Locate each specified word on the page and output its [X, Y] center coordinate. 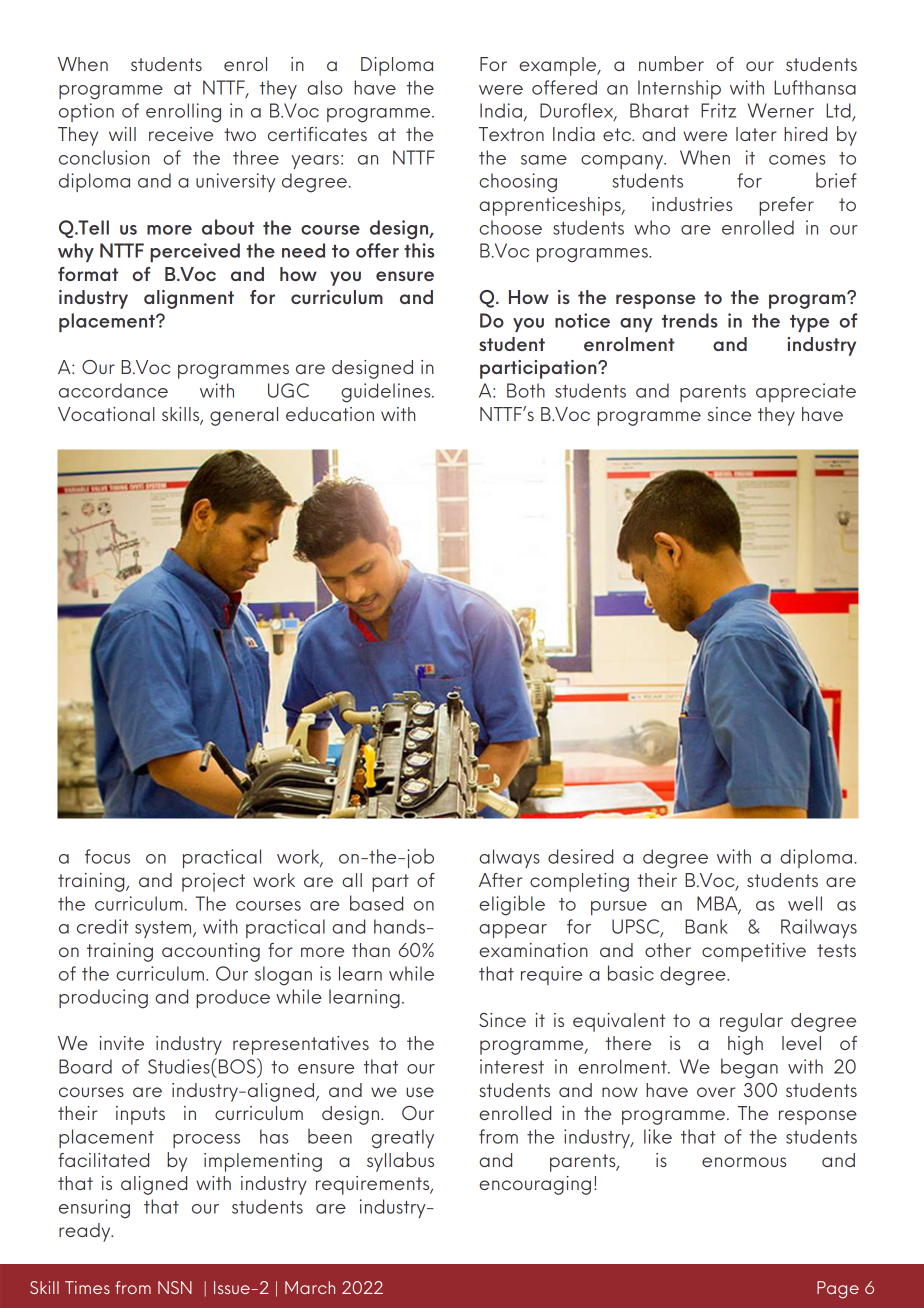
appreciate [806, 392]
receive [181, 134]
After [501, 880]
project [213, 882]
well [805, 903]
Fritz [718, 110]
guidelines [387, 393]
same [544, 160]
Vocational [106, 414]
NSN [175, 1287]
